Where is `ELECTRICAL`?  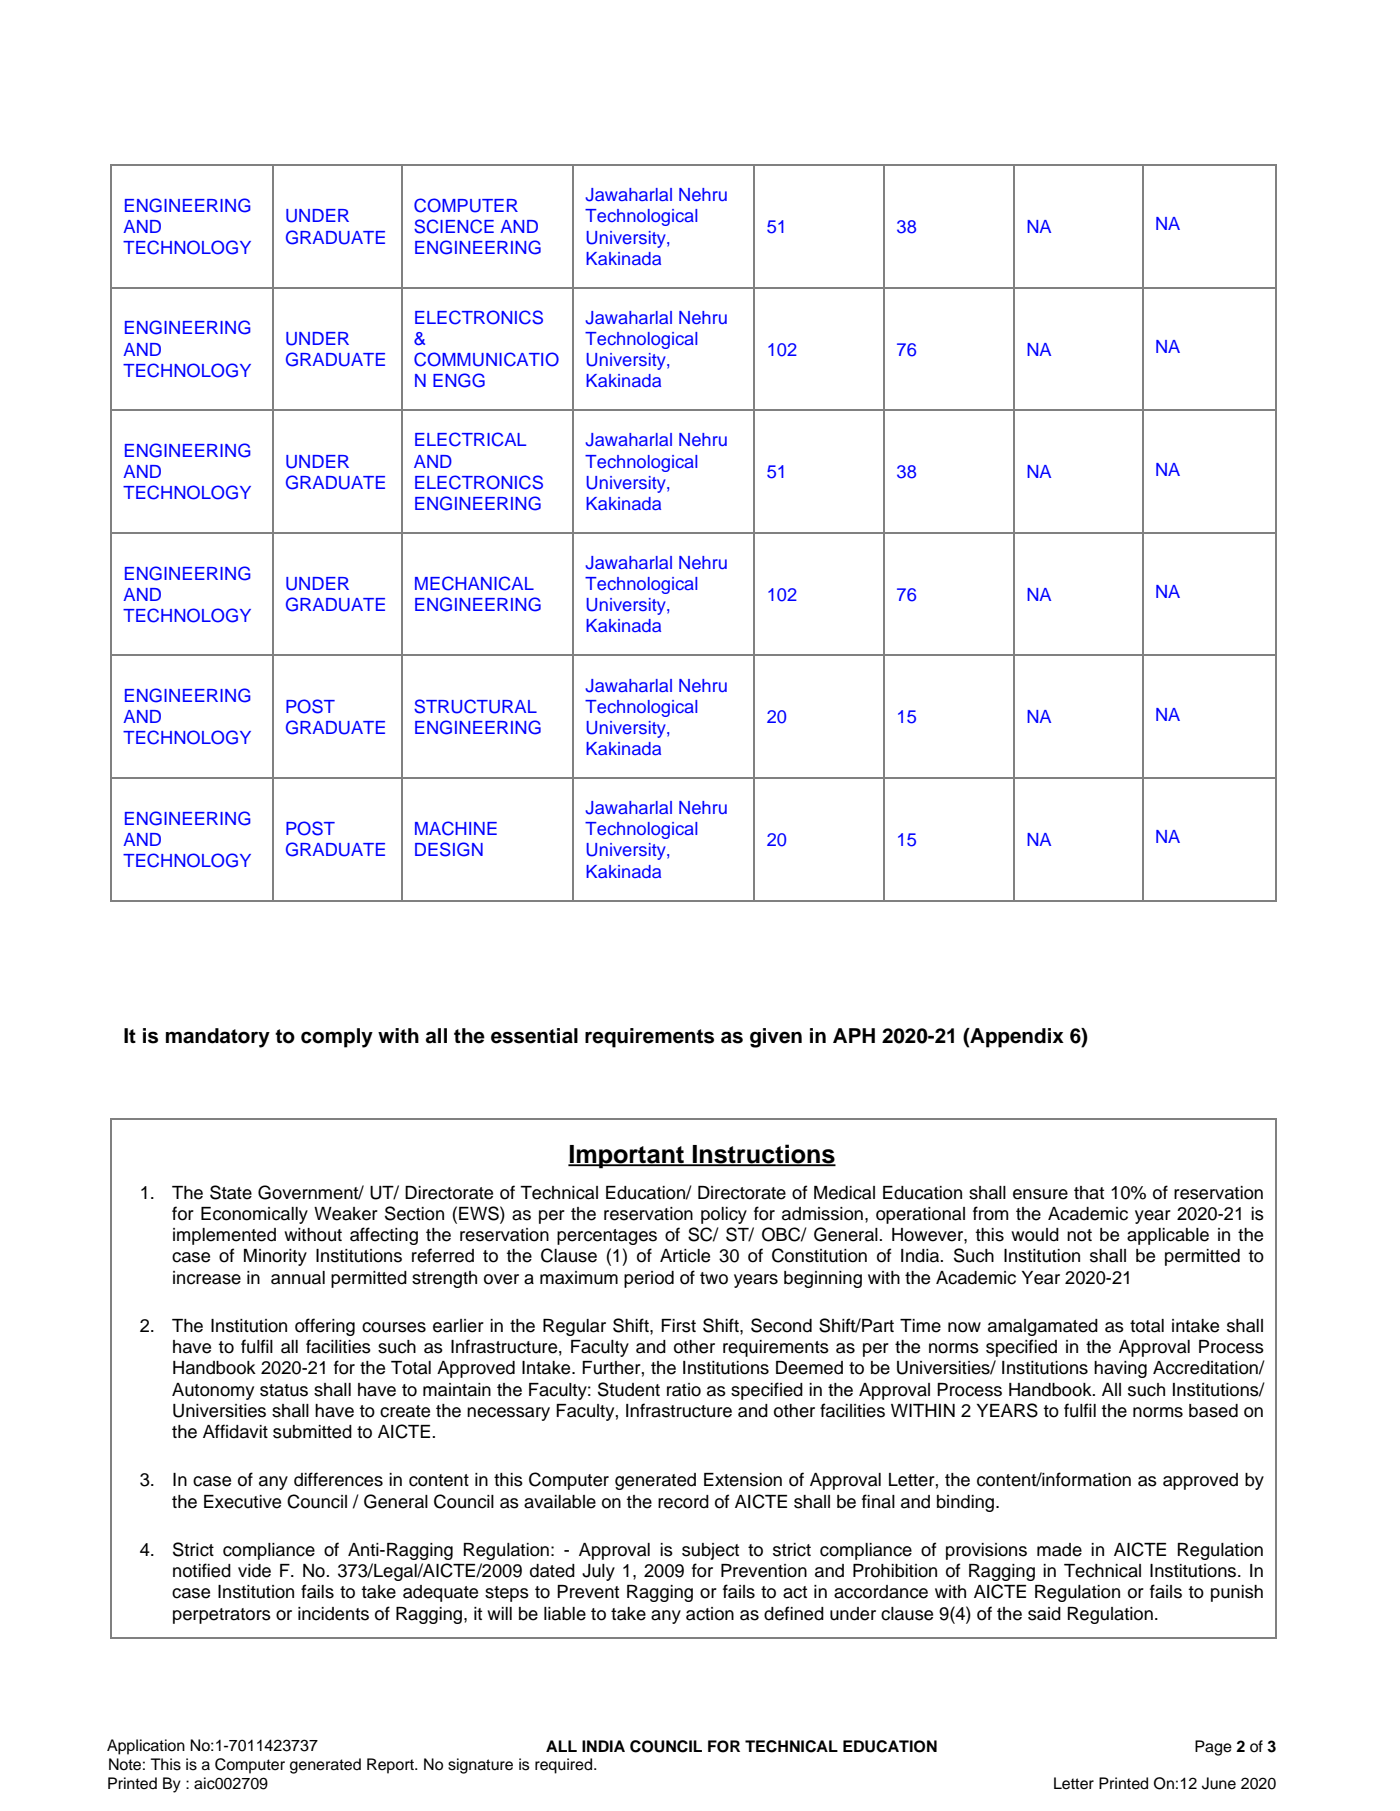 ELECTRICAL is located at coordinates (470, 439).
